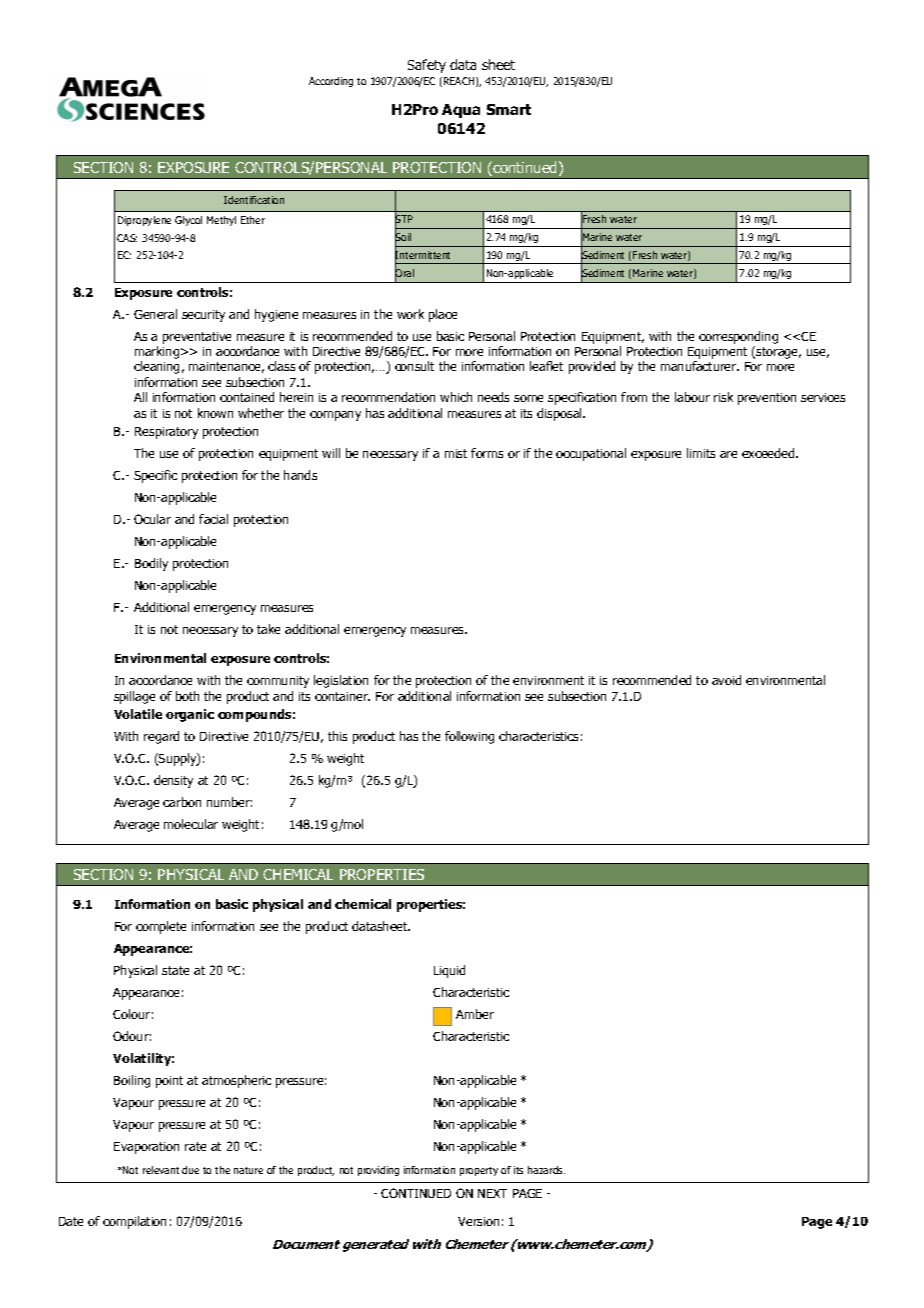 The height and width of the page is (1308, 924). I want to click on property, so click(479, 1171).
